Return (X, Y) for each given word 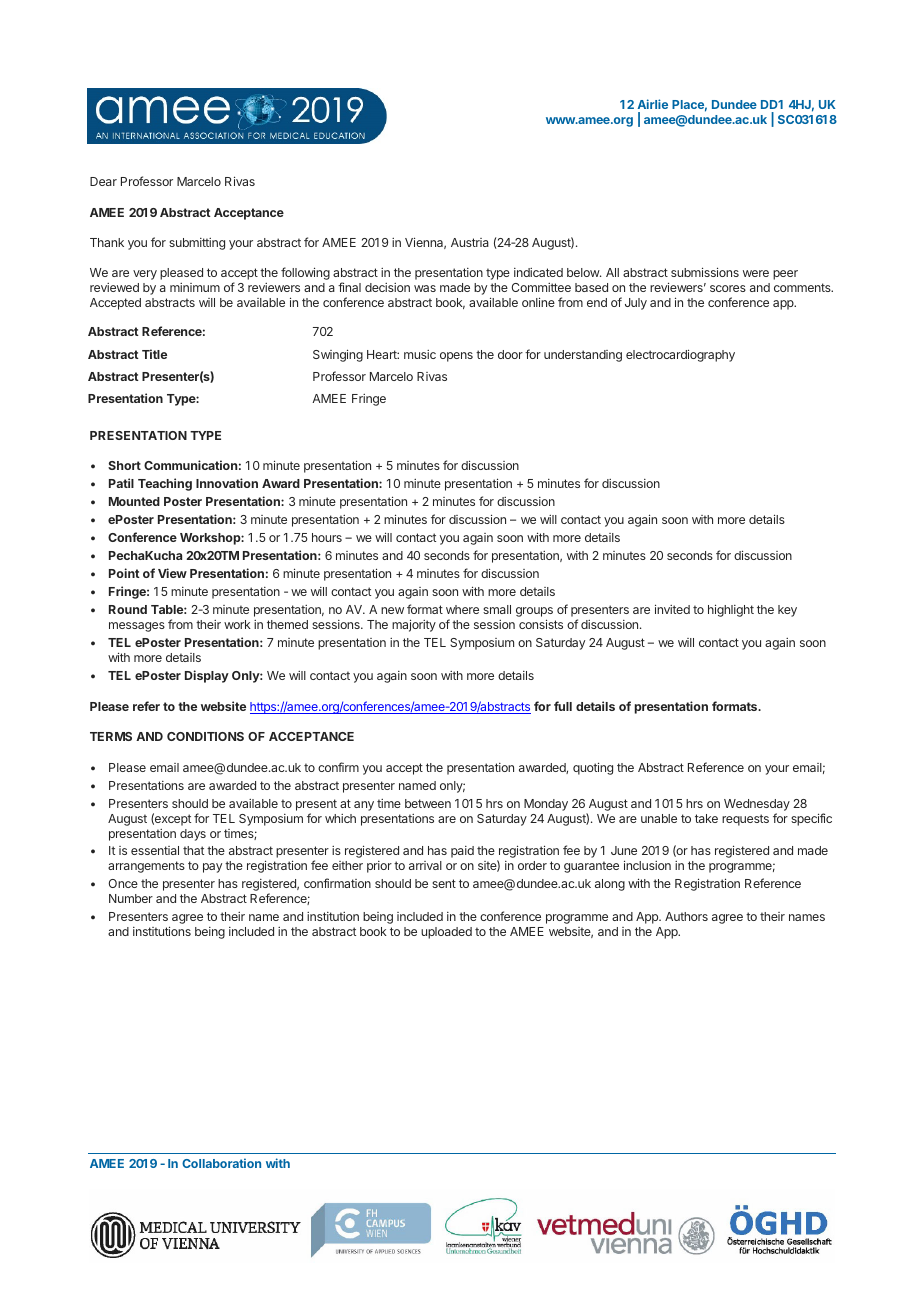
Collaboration (221, 1163)
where (462, 609)
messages (137, 627)
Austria (470, 242)
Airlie (653, 104)
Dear (103, 181)
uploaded (446, 933)
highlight (731, 610)
